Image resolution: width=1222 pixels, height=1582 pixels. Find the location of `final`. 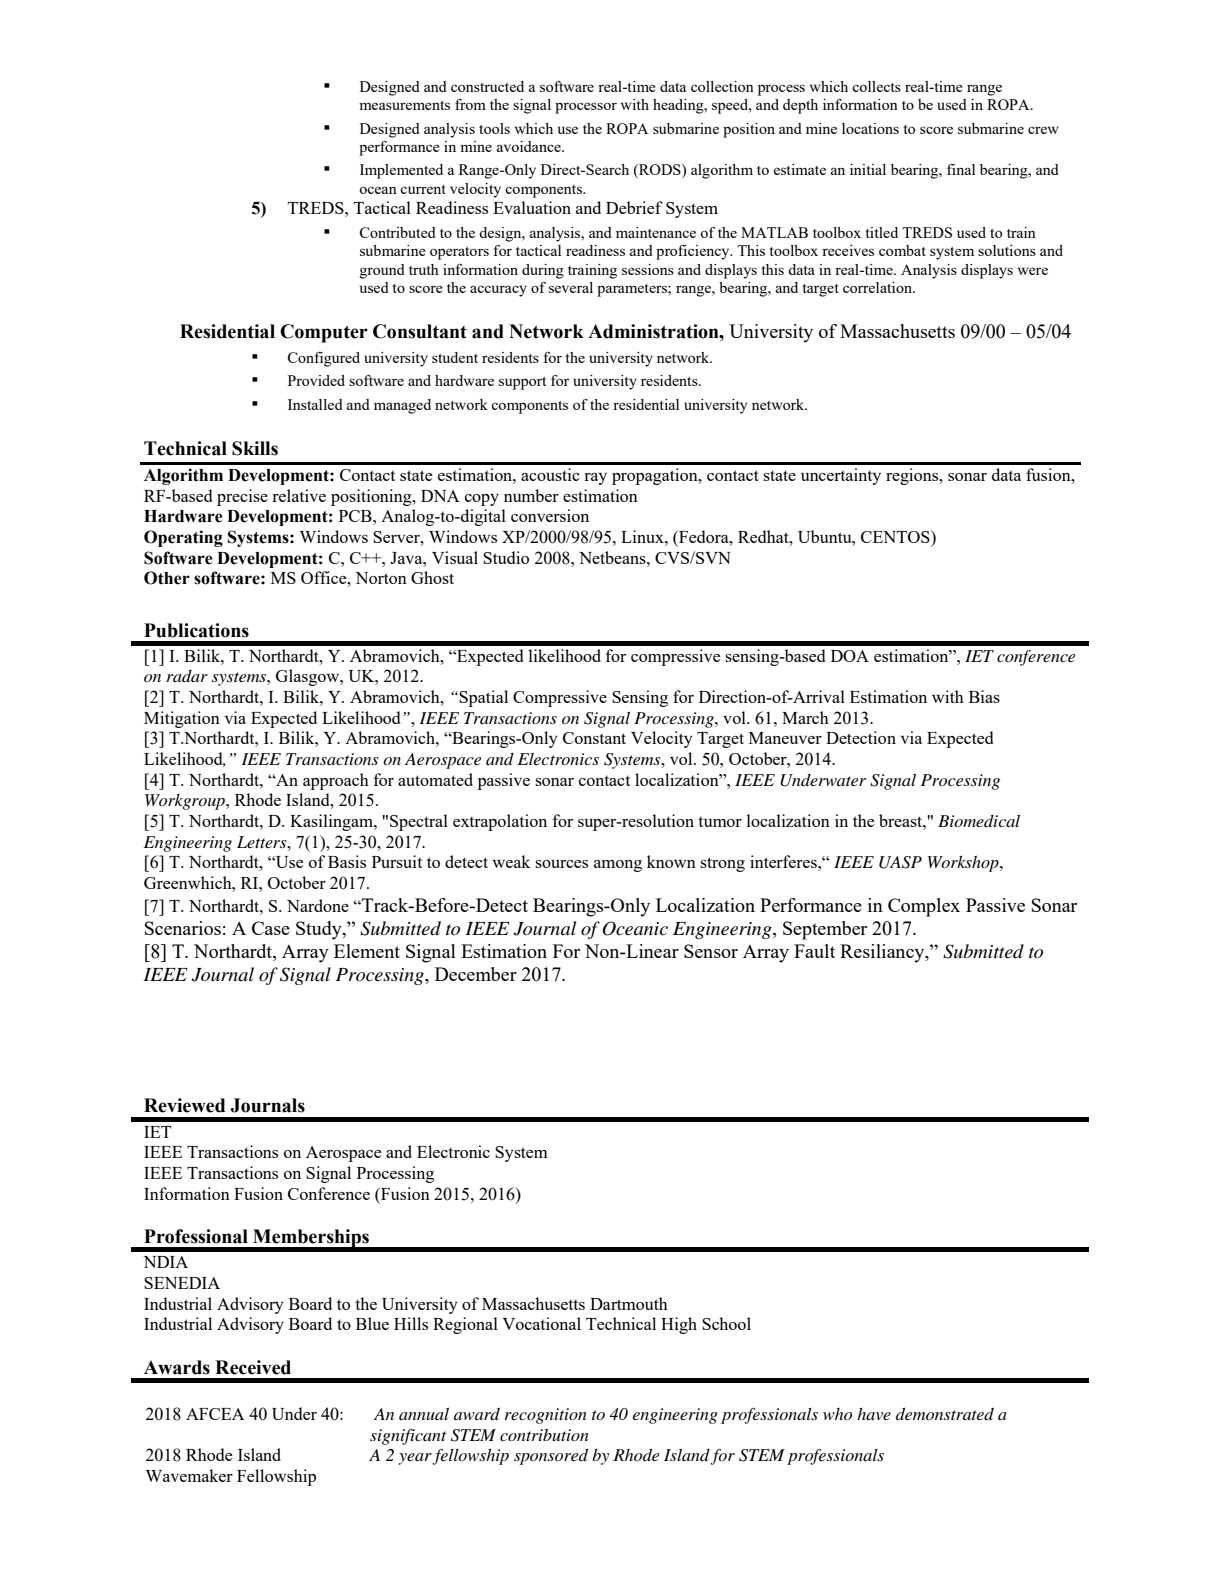

final is located at coordinates (961, 169).
